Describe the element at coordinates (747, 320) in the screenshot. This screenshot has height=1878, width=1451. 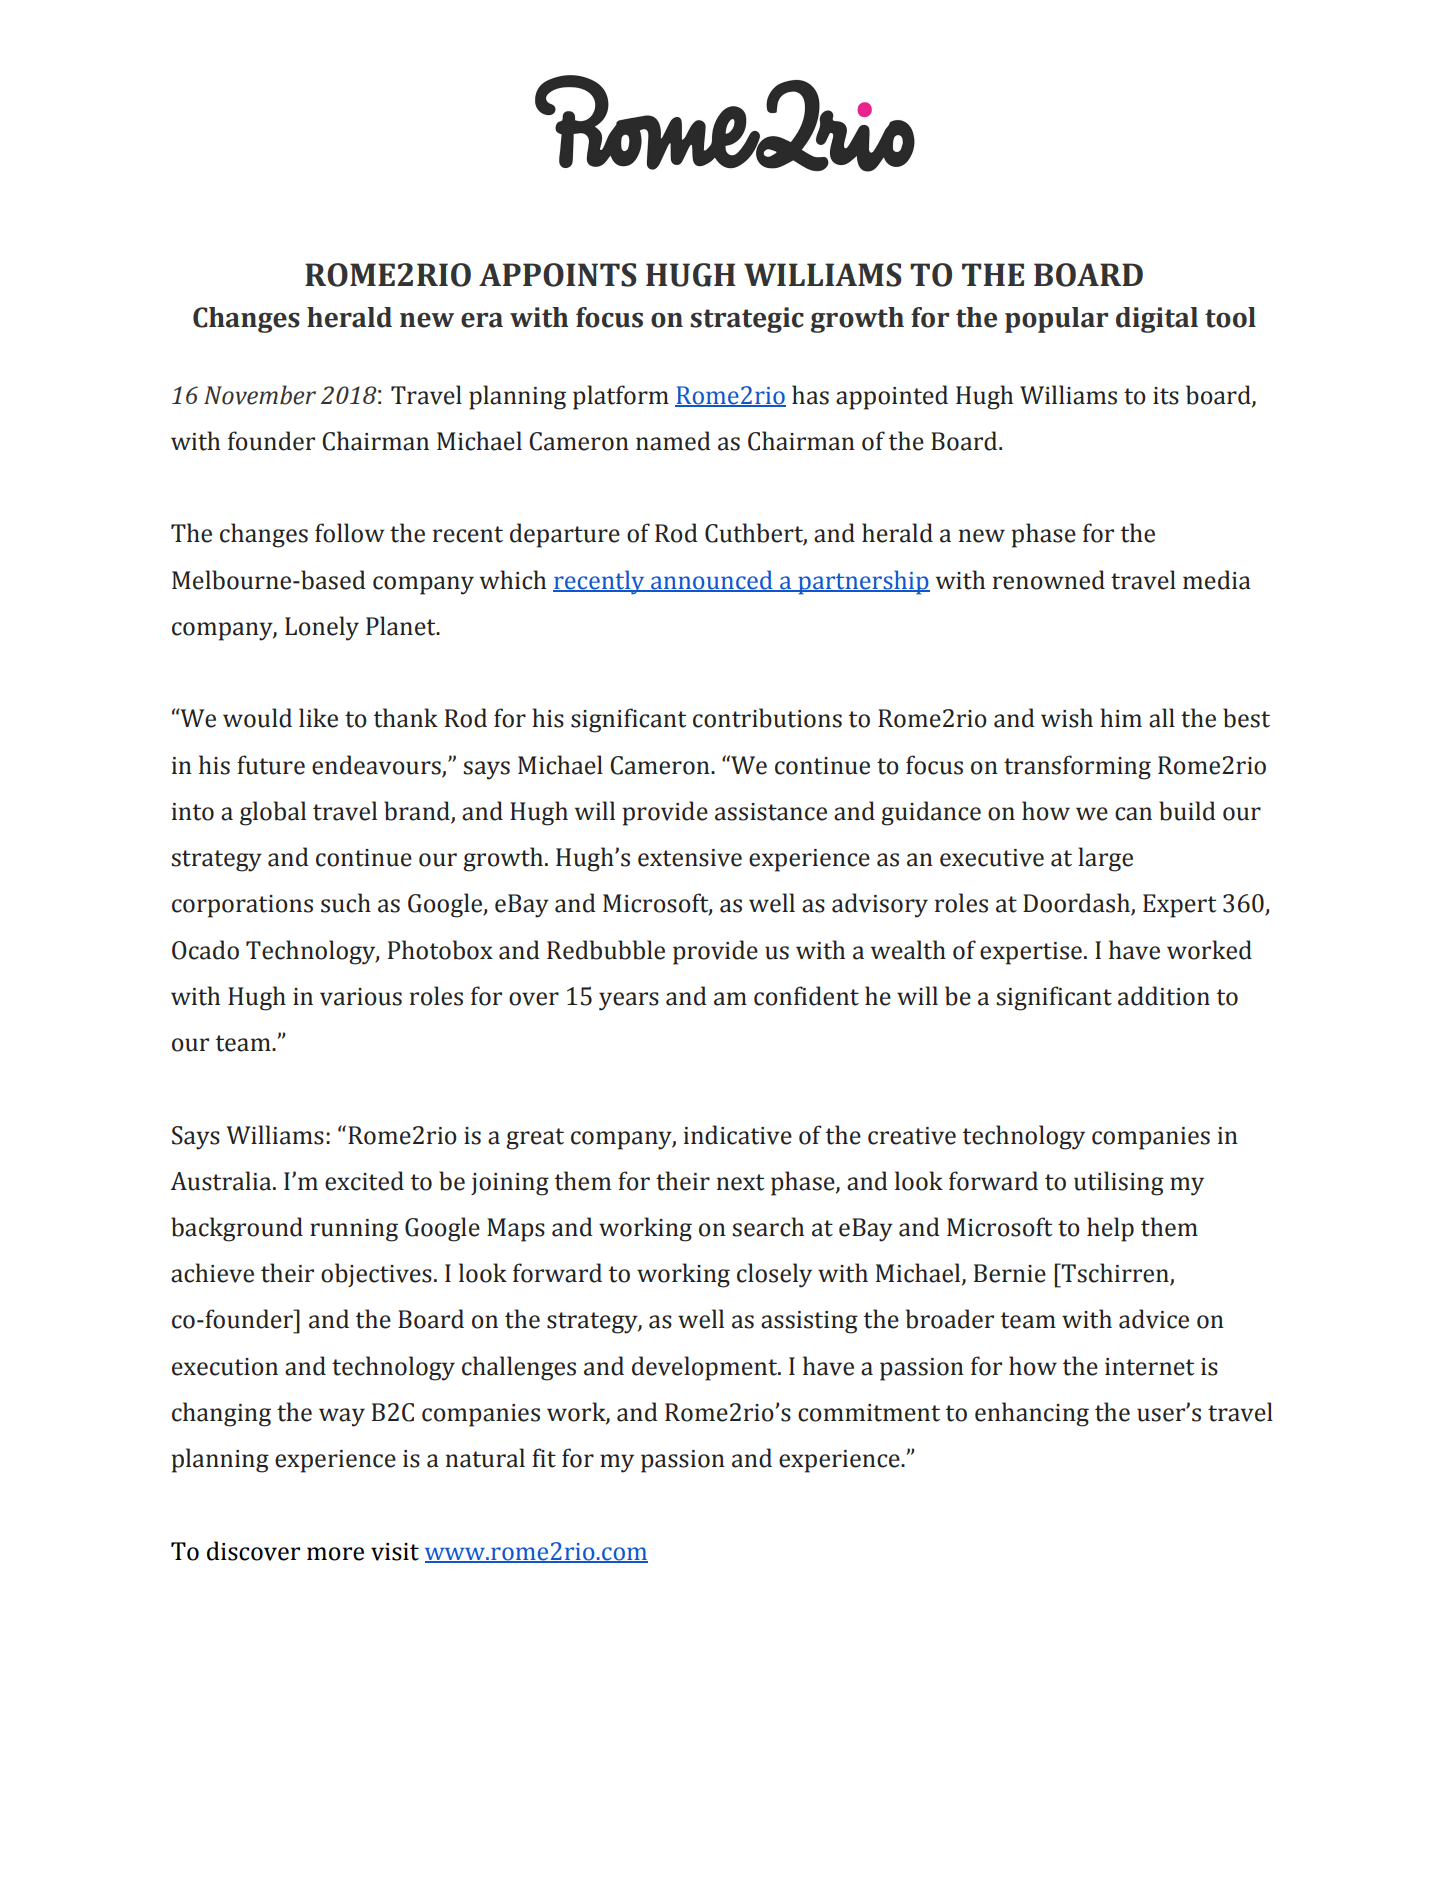
I see `strategic` at that location.
